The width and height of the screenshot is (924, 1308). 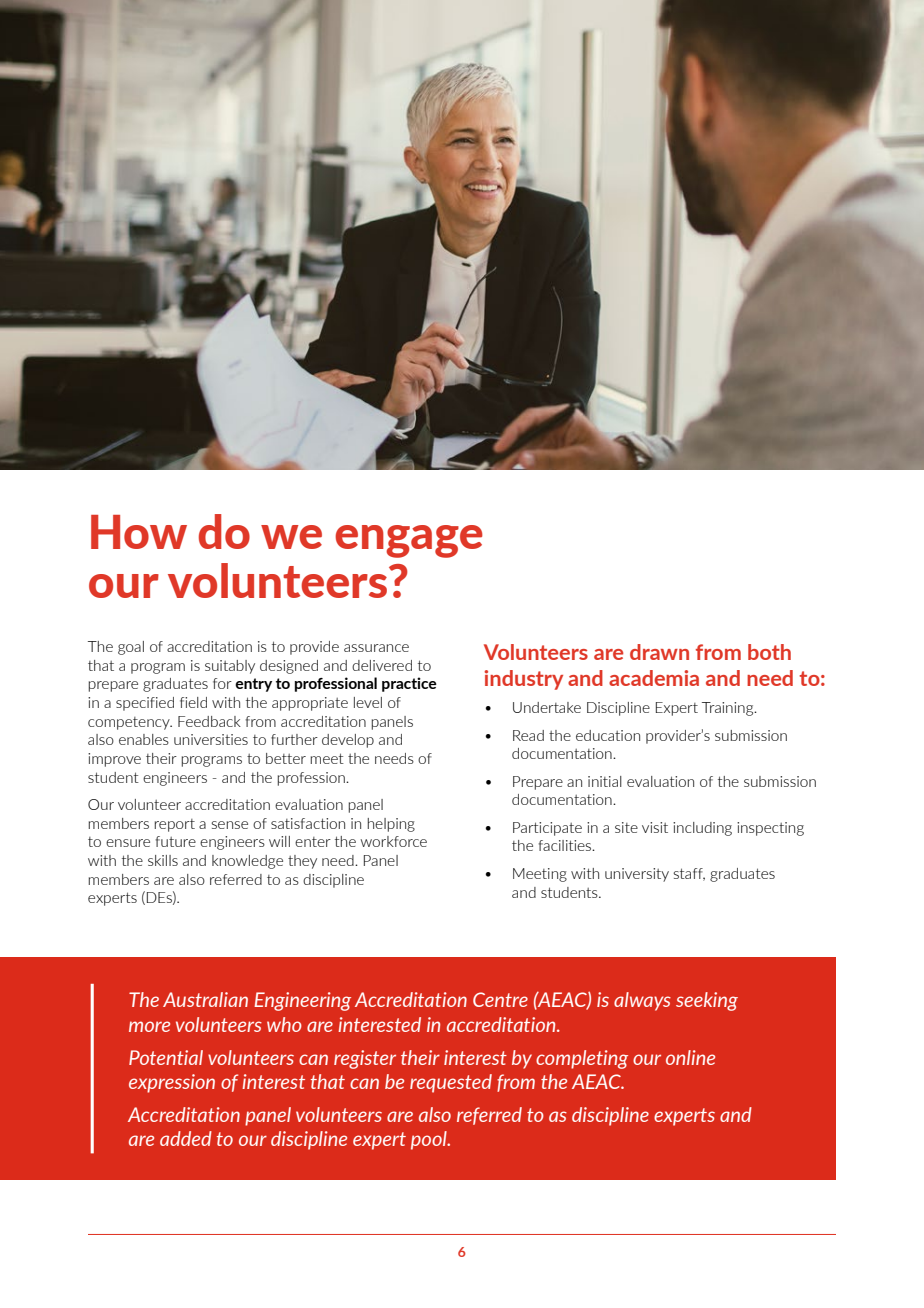 What do you see at coordinates (186, 1138) in the screenshot?
I see `added` at bounding box center [186, 1138].
